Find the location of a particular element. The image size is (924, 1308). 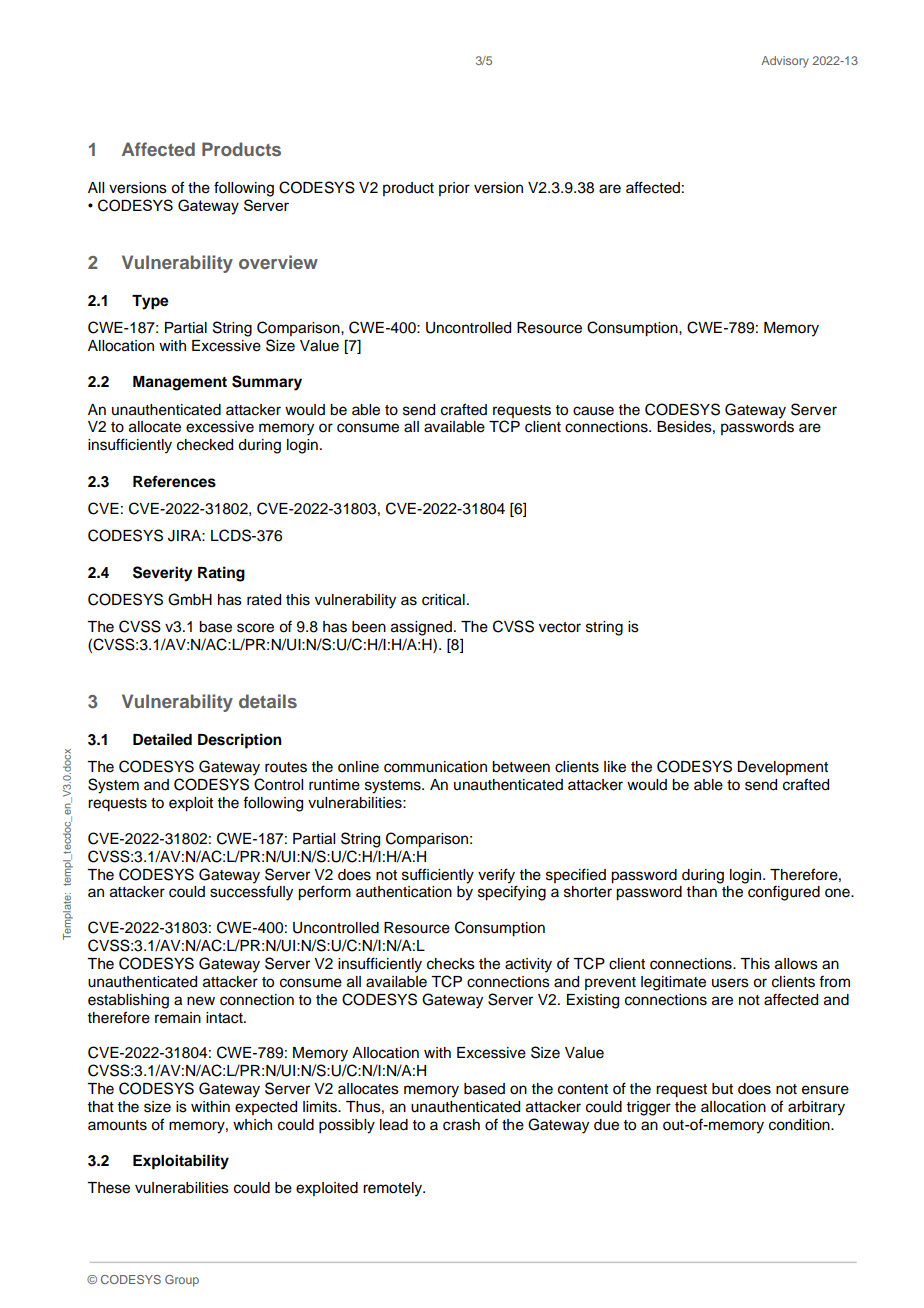

cause is located at coordinates (593, 411).
